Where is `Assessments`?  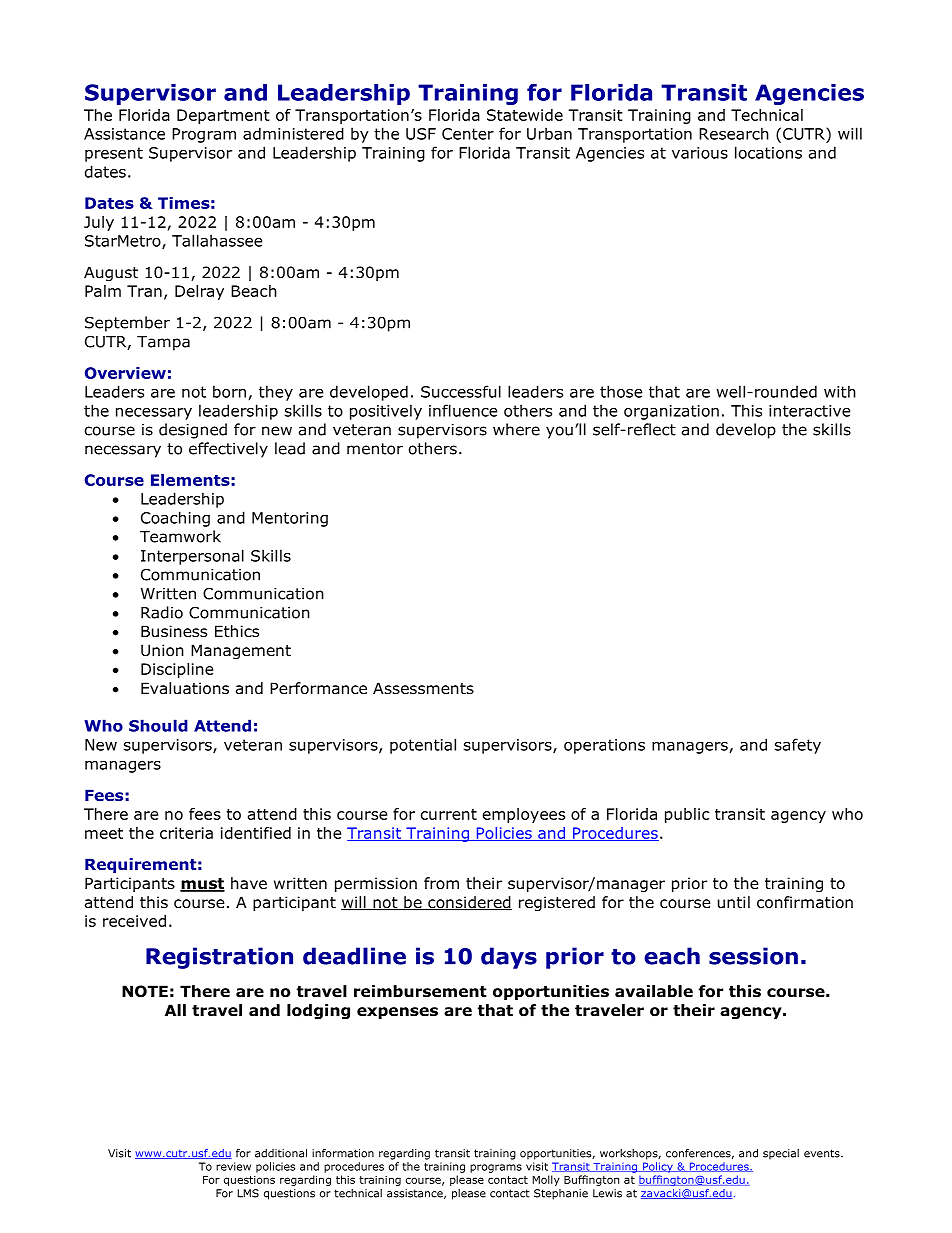 Assessments is located at coordinates (423, 688).
